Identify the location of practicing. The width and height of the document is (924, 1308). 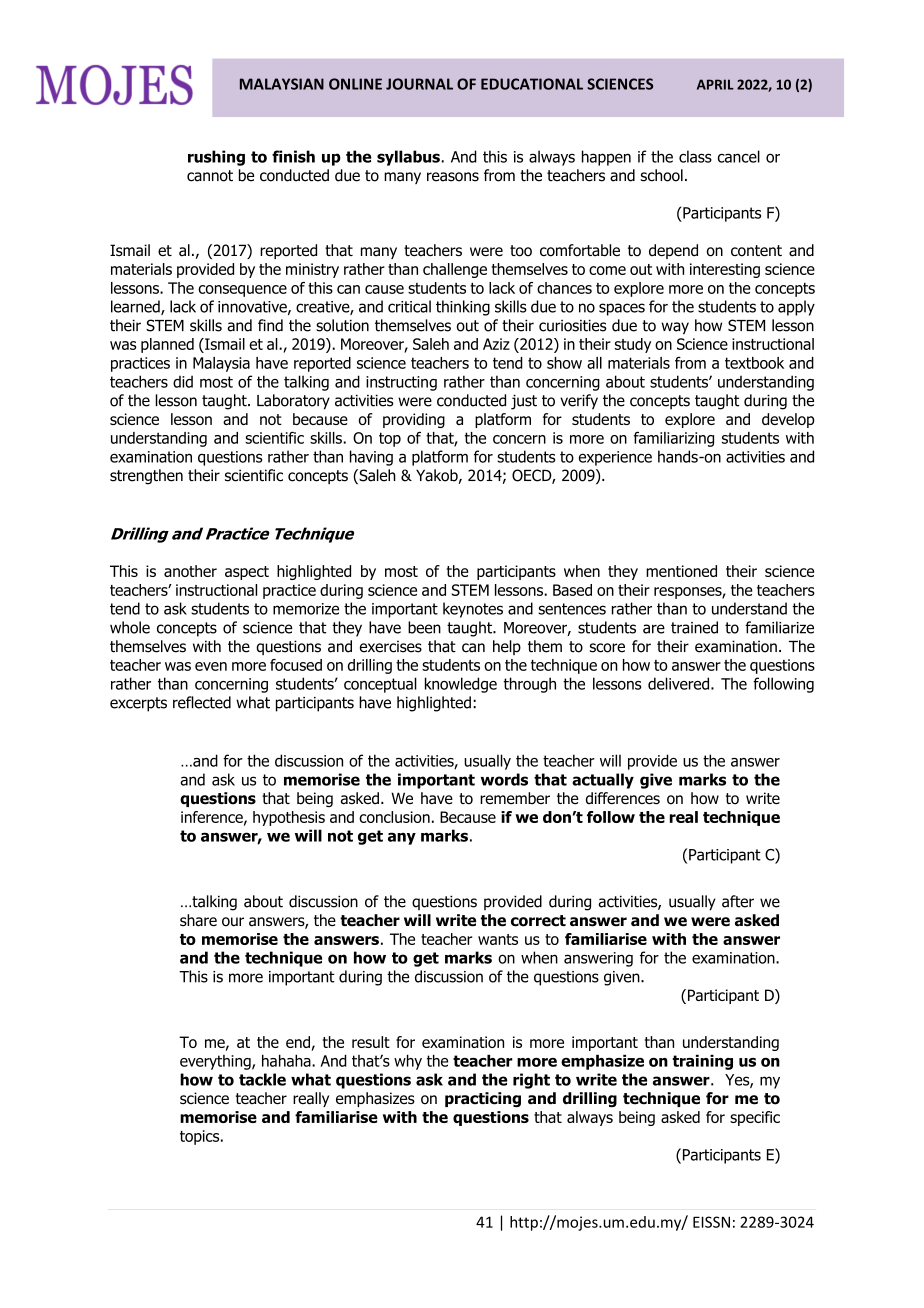
(483, 1099).
